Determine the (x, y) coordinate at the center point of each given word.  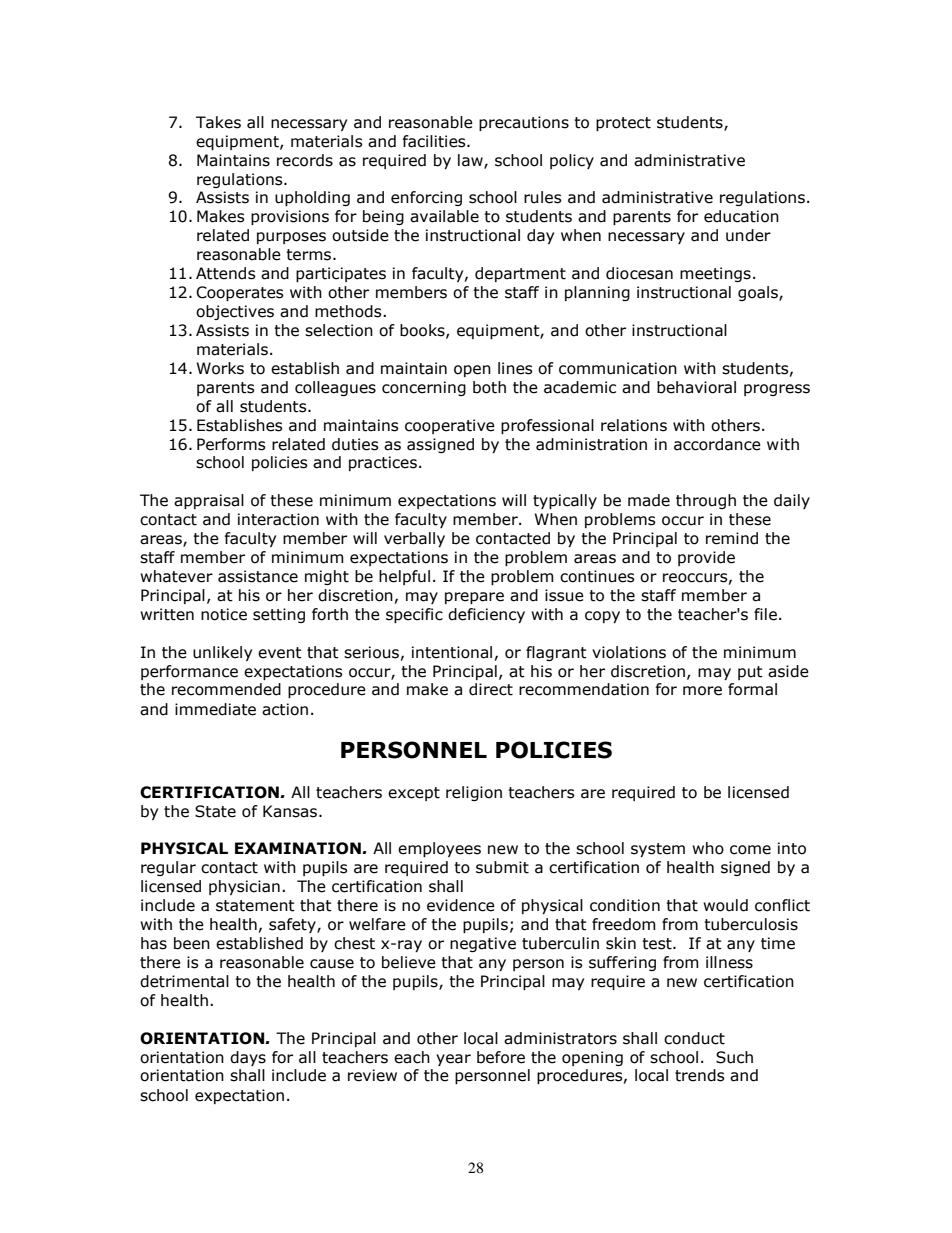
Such (734, 1057)
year (453, 1060)
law (471, 161)
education (741, 216)
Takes (218, 122)
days (248, 1058)
